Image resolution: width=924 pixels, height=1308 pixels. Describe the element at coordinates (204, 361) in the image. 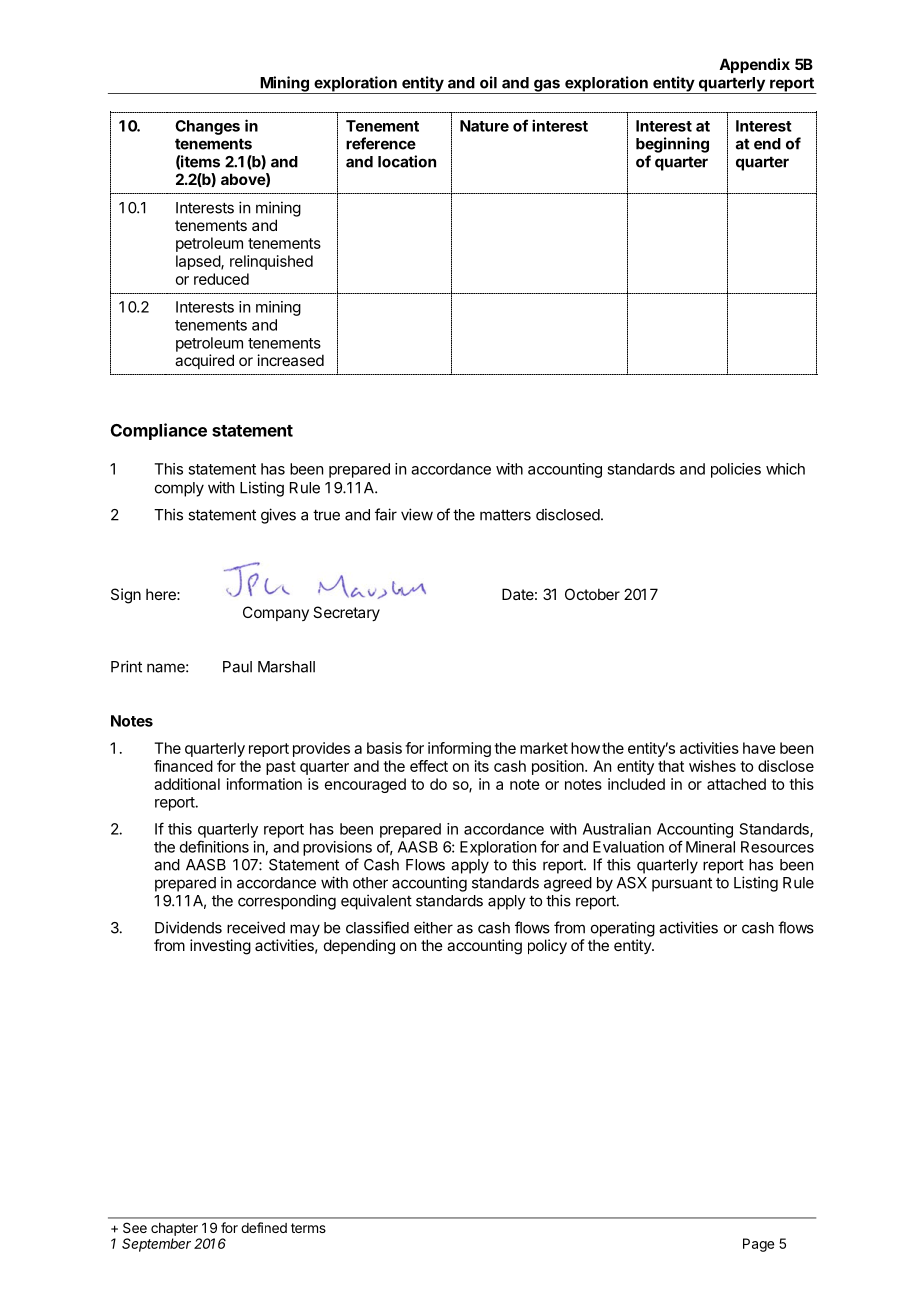

I see `acquired` at that location.
